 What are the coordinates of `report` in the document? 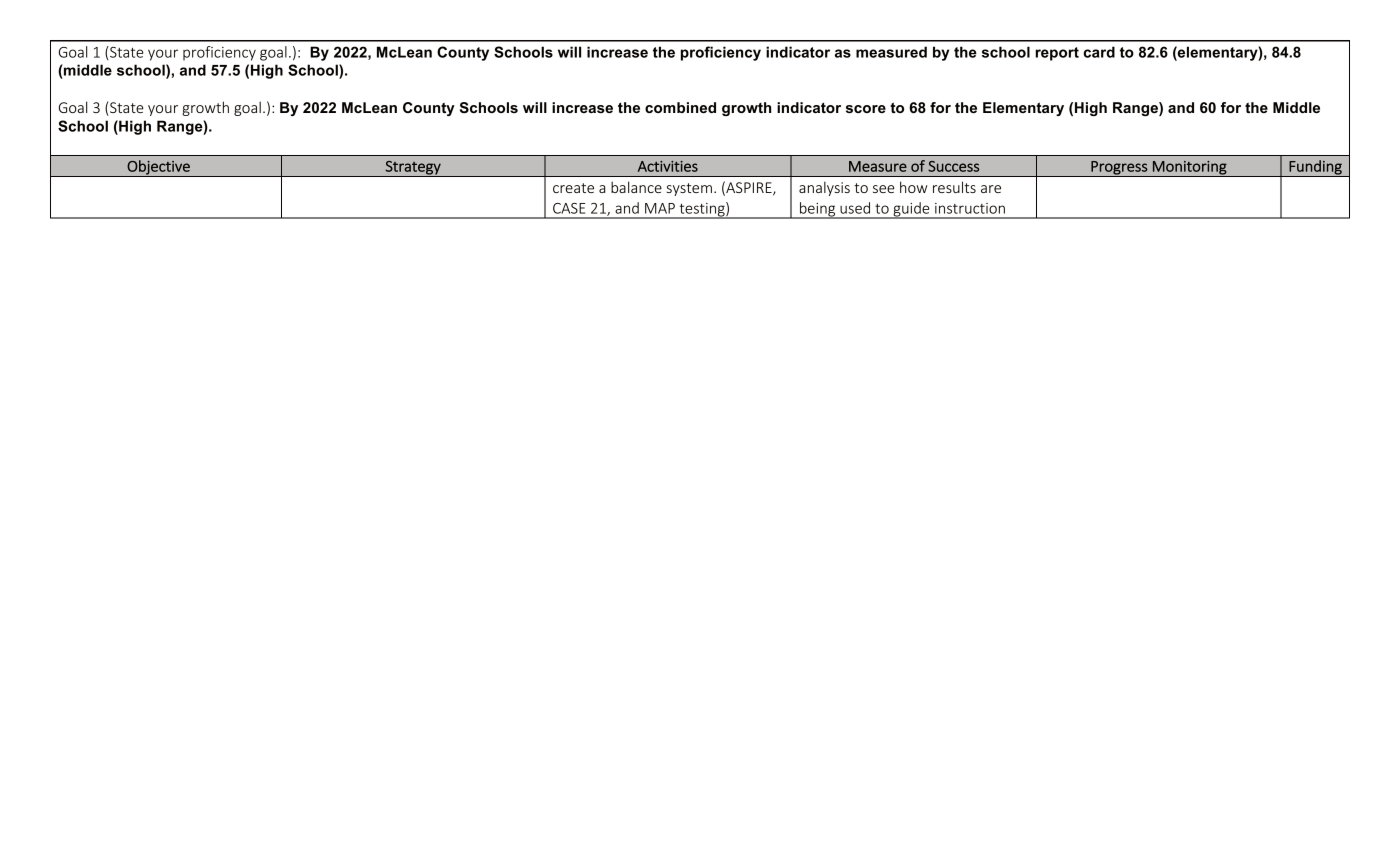 It's located at (1057, 54).
